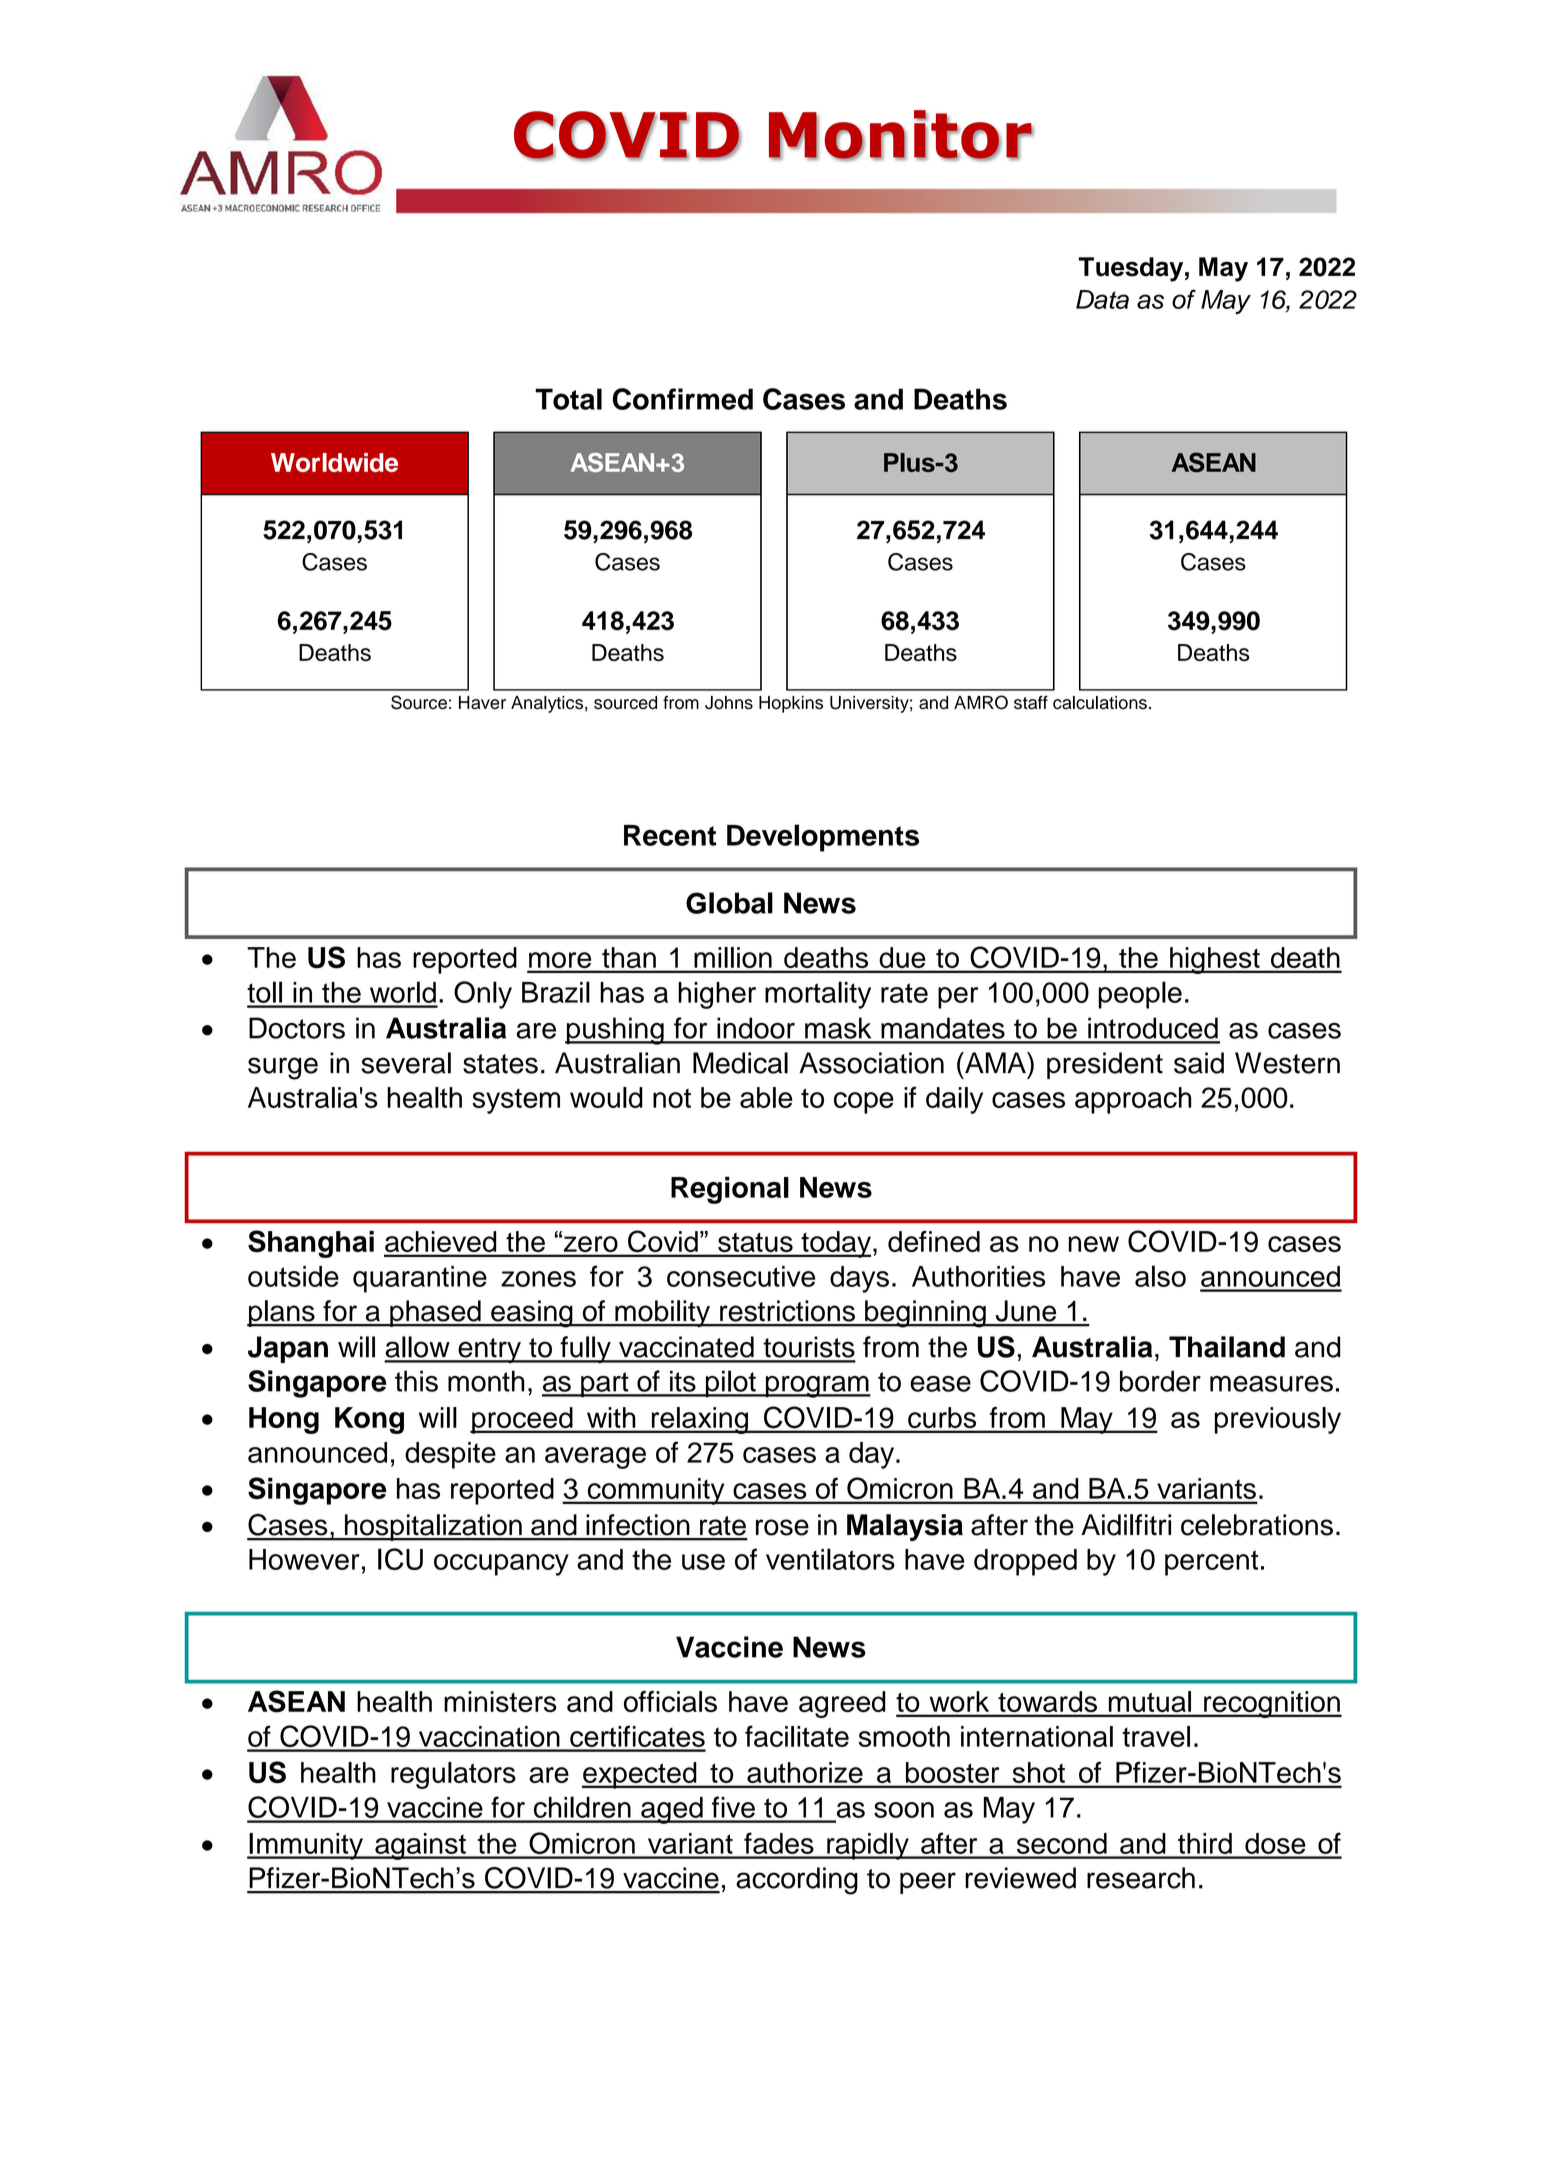  I want to click on highest, so click(1215, 960).
